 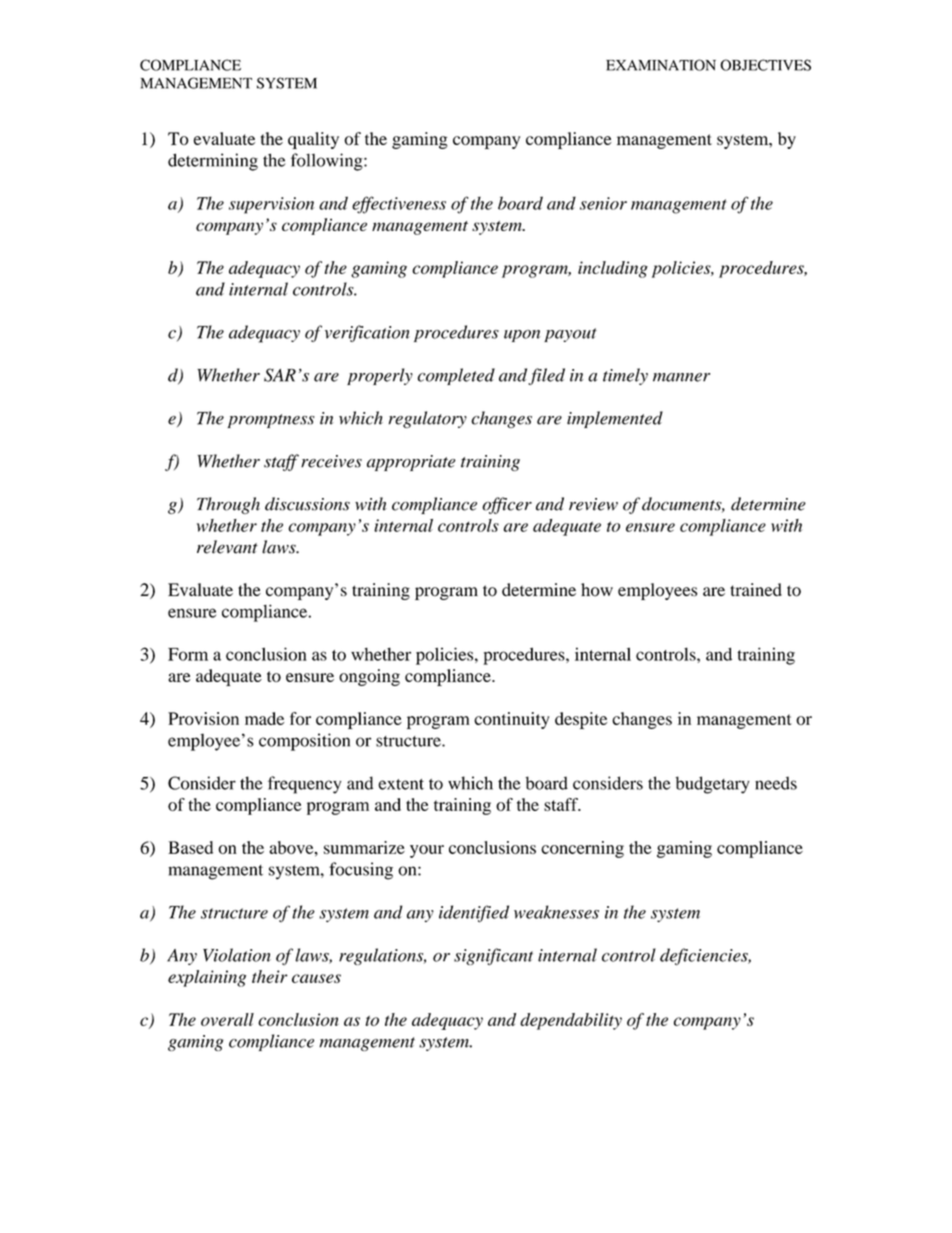 I want to click on quality, so click(x=313, y=140).
